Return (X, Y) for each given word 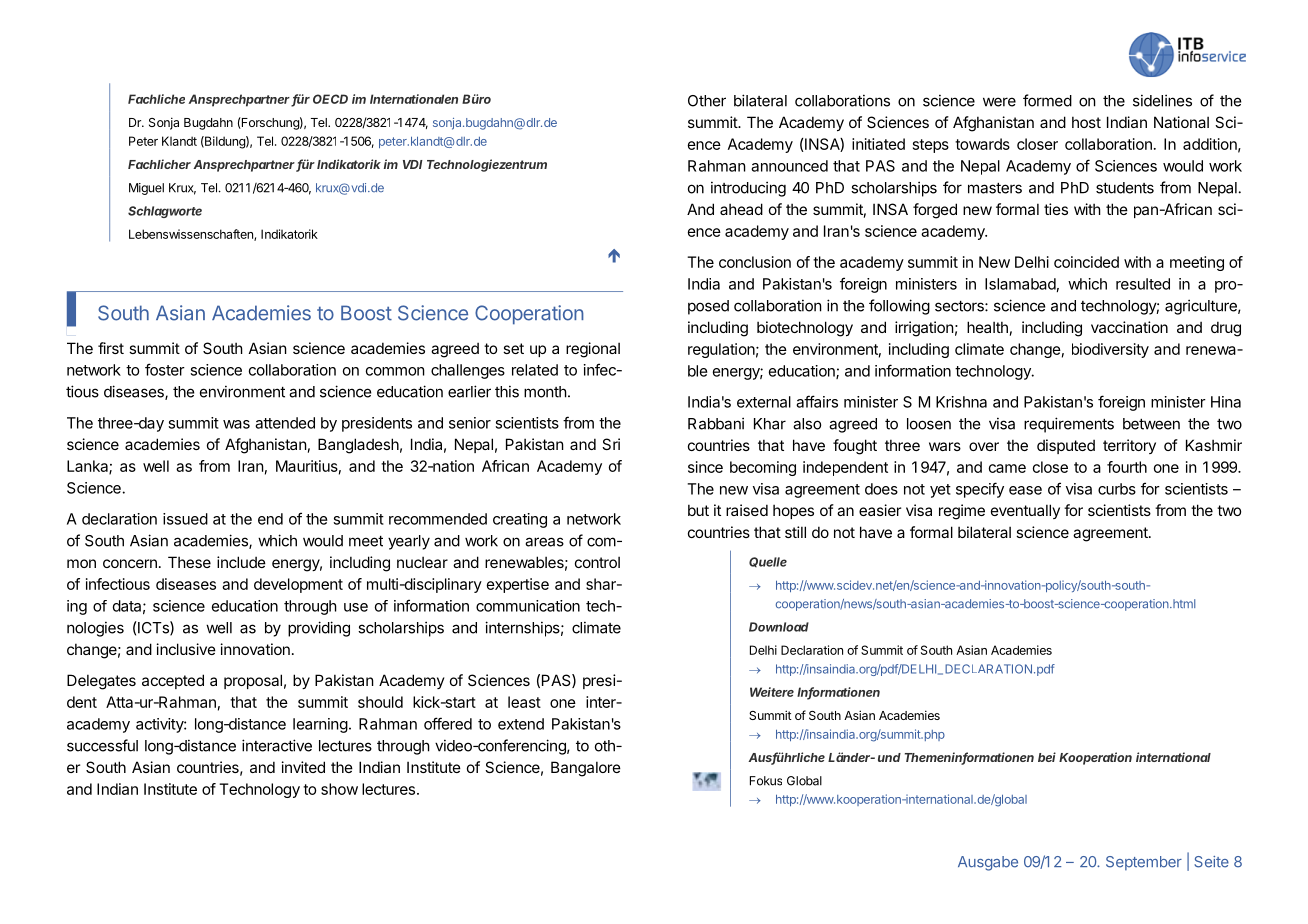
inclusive (186, 649)
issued (185, 519)
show (339, 789)
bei (1047, 757)
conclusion (755, 262)
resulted (1143, 284)
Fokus (766, 781)
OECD (330, 99)
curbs (1117, 489)
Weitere (772, 692)
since (705, 467)
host (1086, 122)
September (1144, 863)
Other (707, 101)
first (111, 348)
